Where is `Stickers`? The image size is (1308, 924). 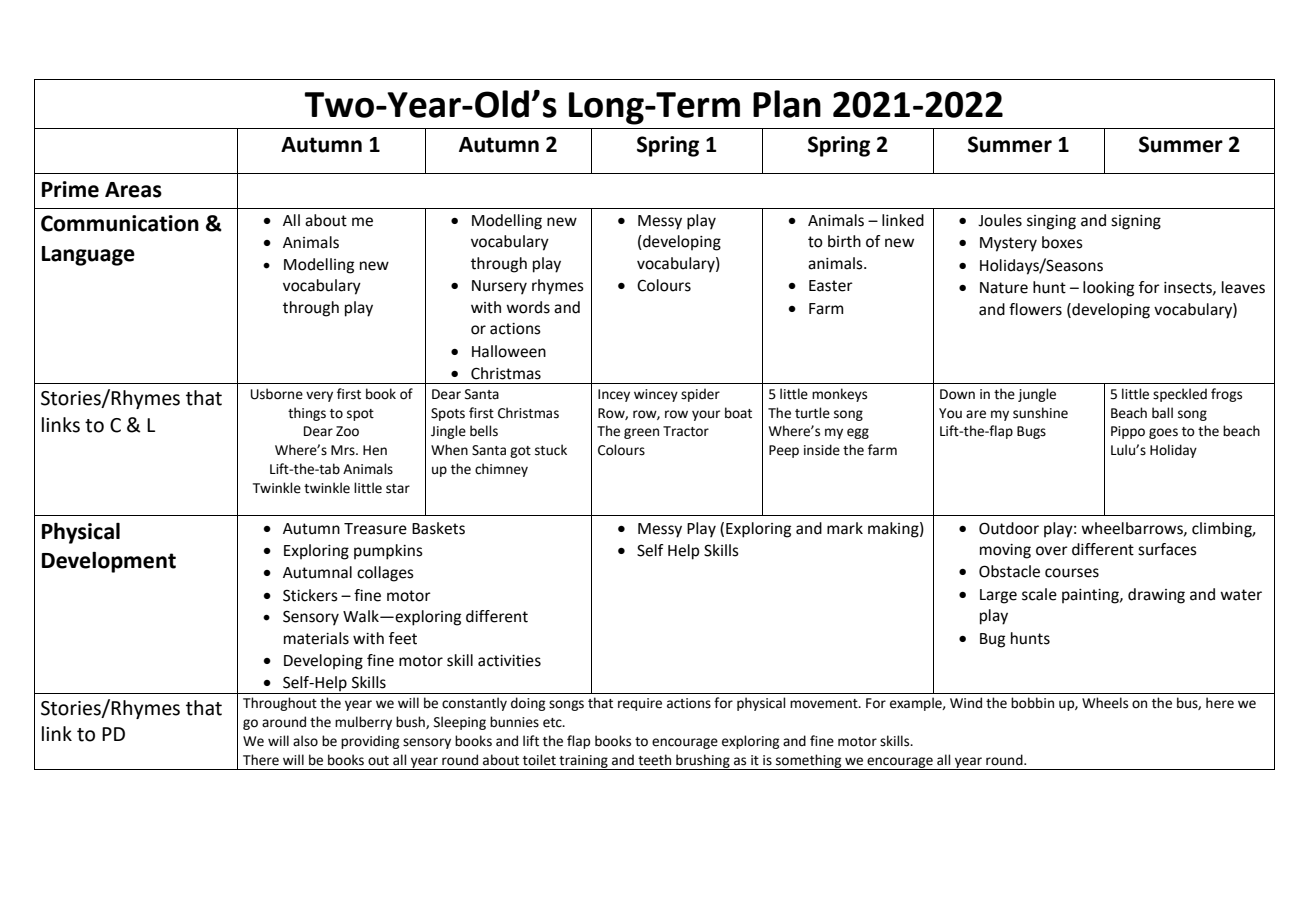 Stickers is located at coordinates (310, 595).
